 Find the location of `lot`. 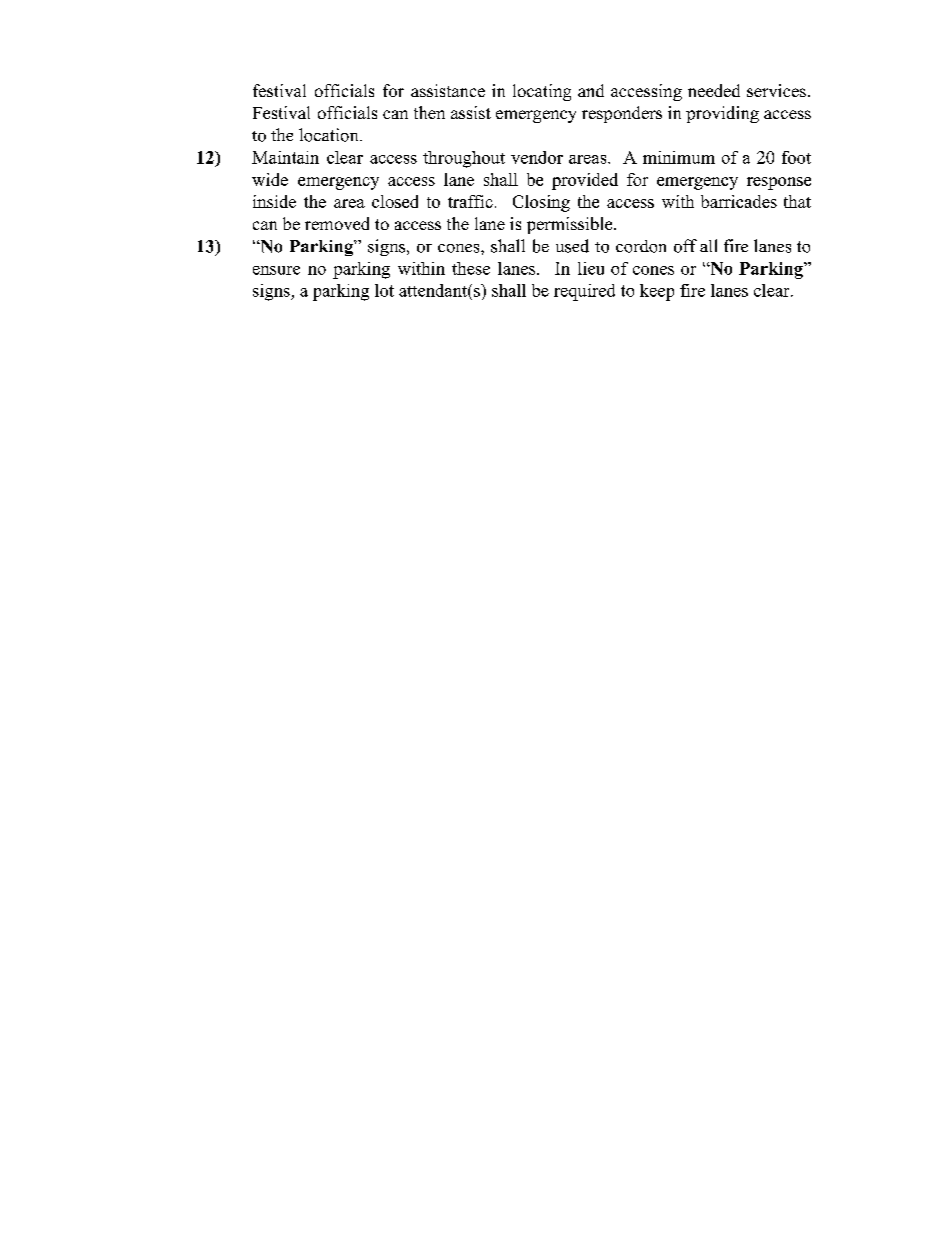

lot is located at coordinates (384, 290).
